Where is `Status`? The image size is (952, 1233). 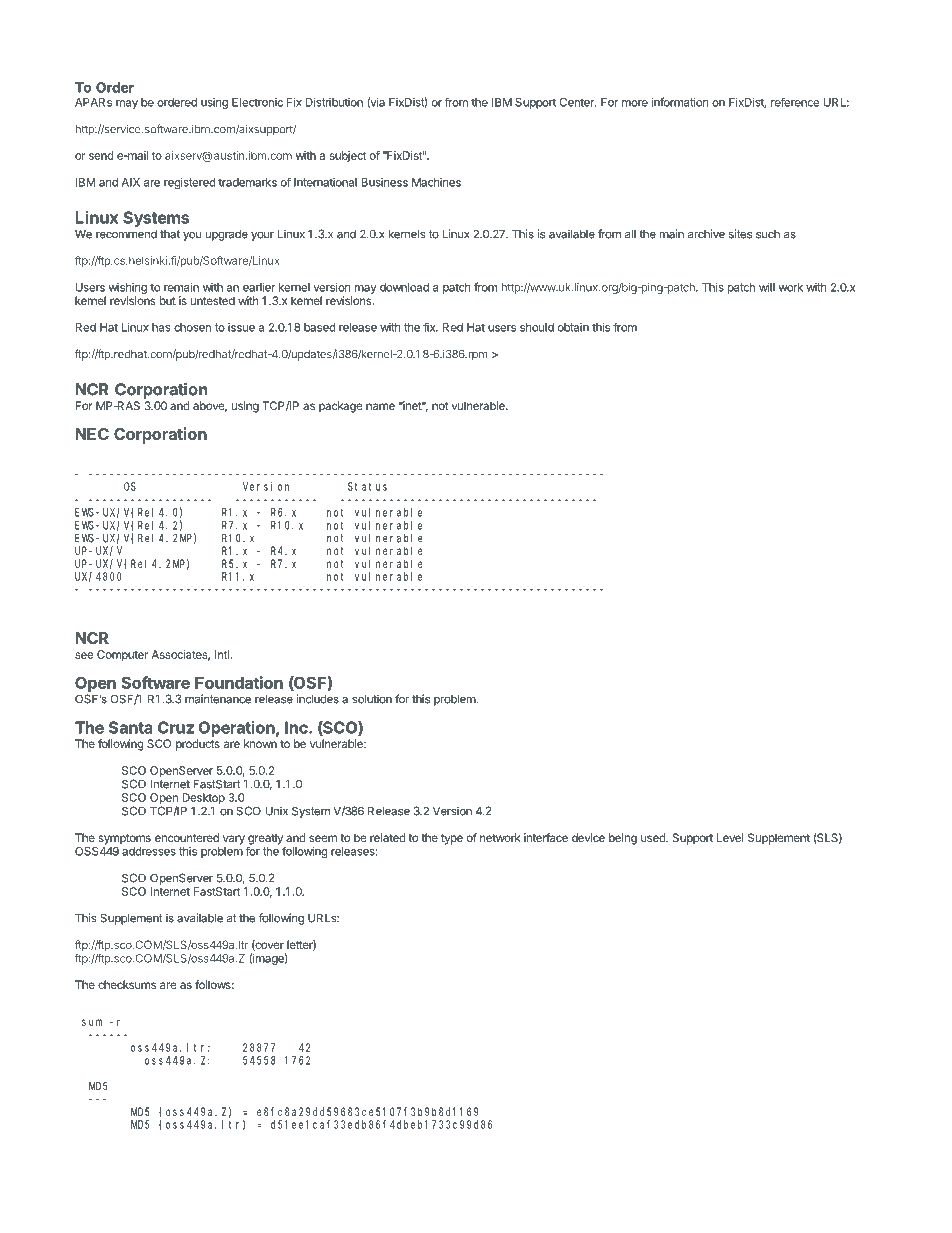
Status is located at coordinates (367, 486).
